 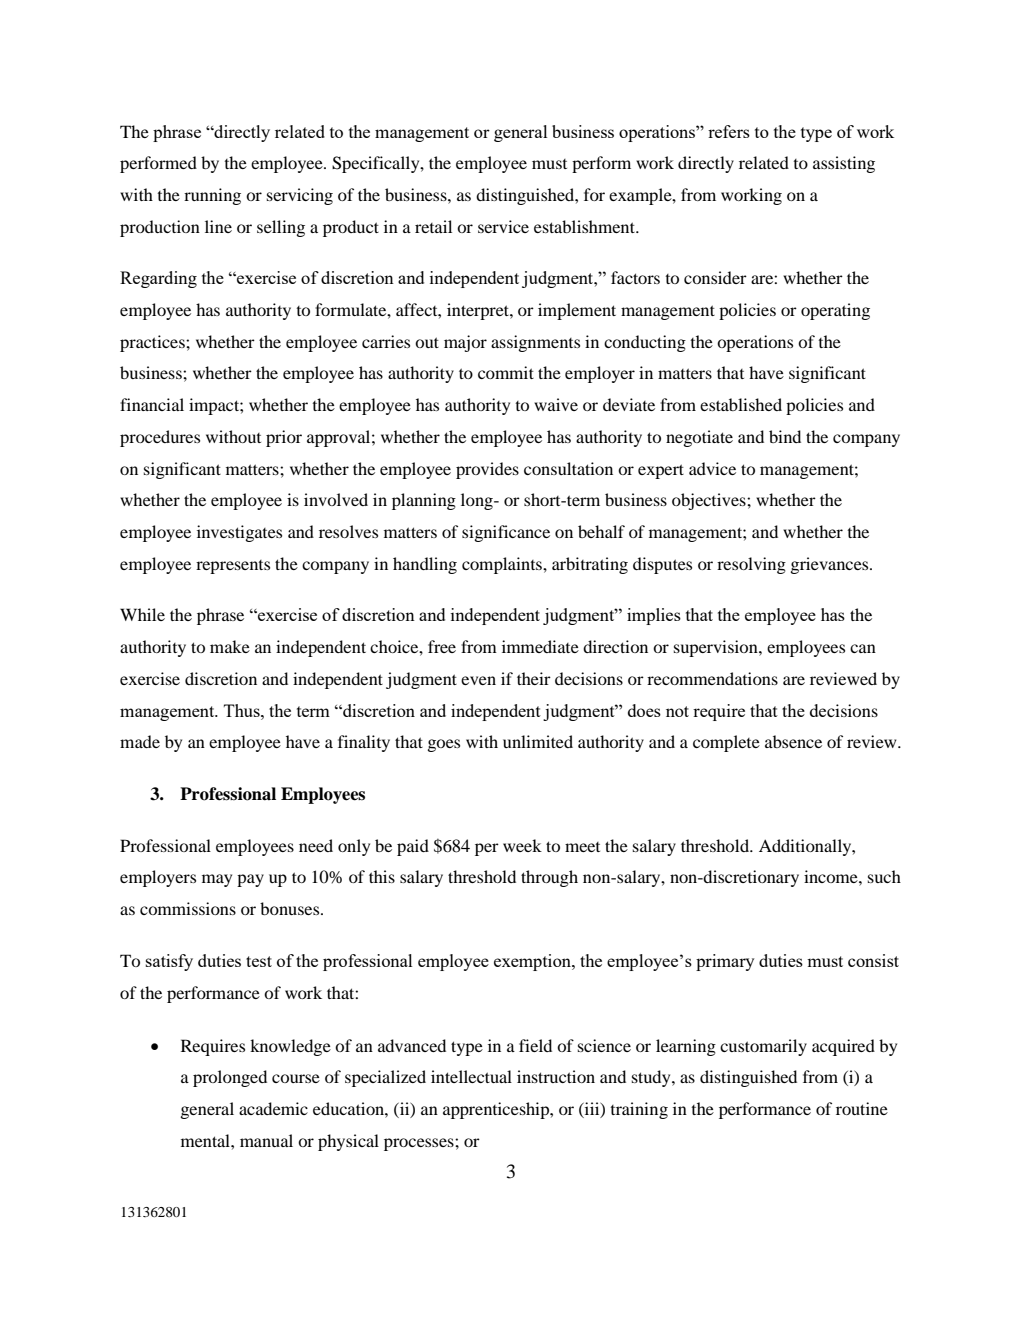 I want to click on financial, so click(x=152, y=404).
